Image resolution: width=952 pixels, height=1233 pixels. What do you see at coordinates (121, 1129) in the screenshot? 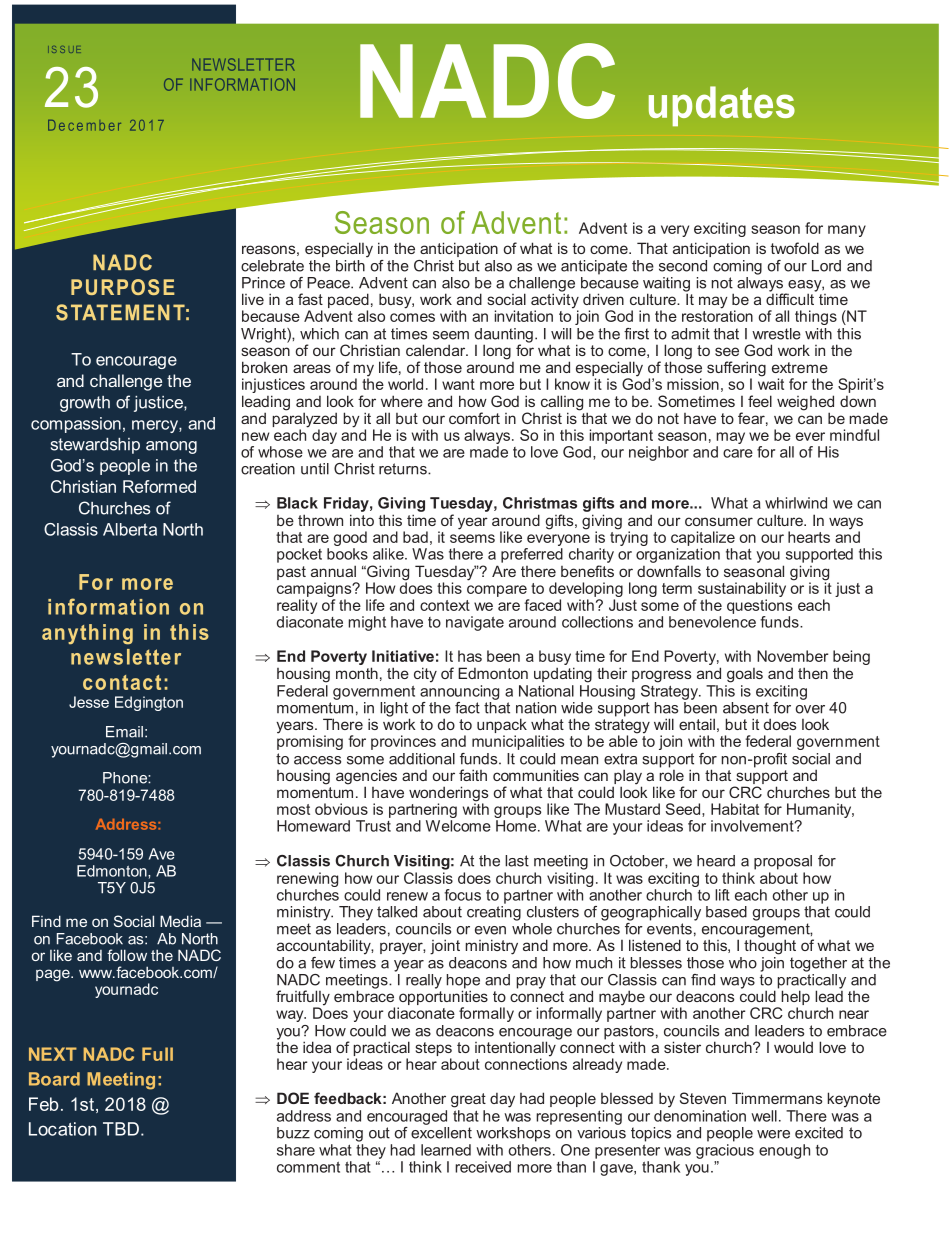
I see `TBD` at bounding box center [121, 1129].
